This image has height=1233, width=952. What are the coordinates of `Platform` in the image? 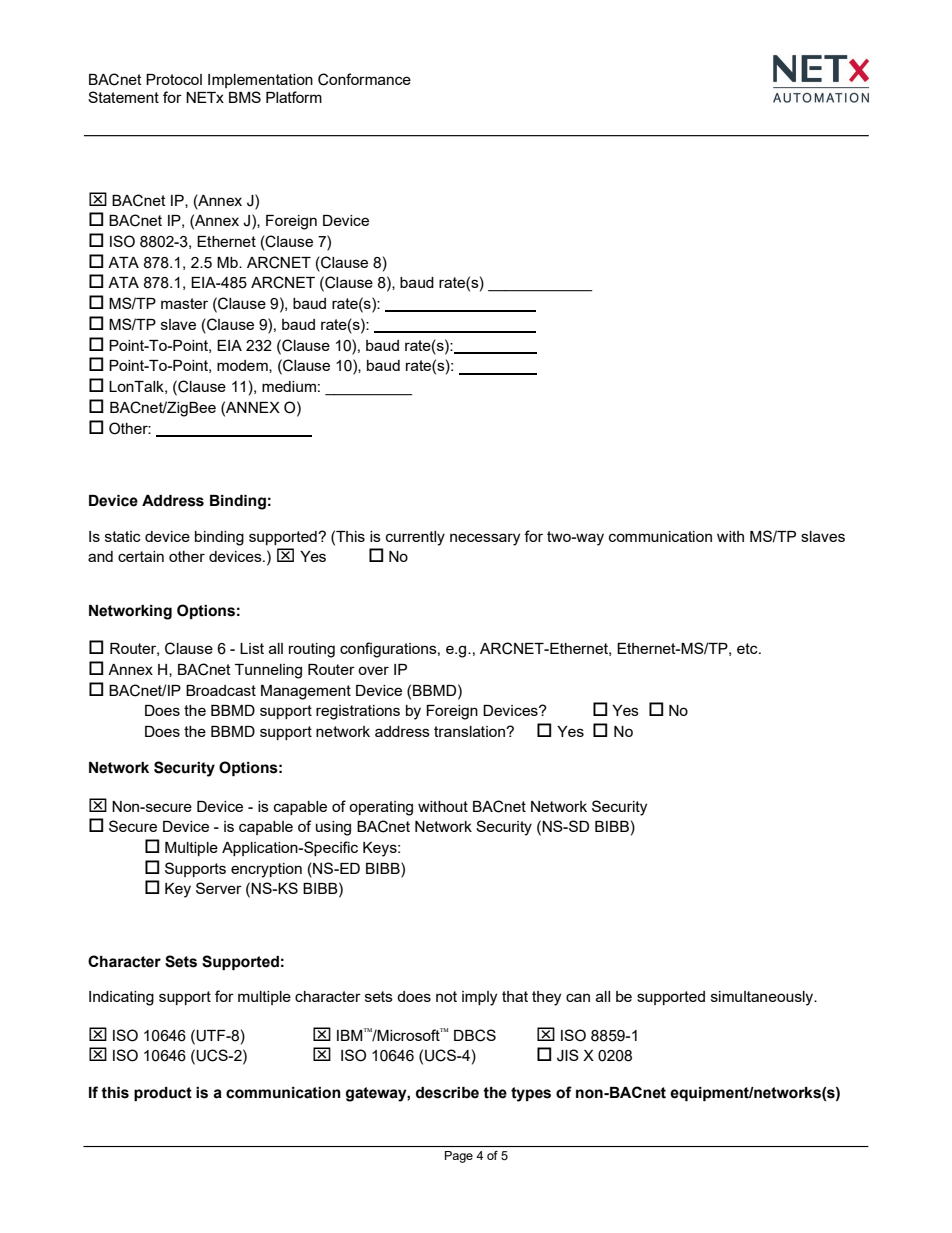 It's located at (294, 97).
